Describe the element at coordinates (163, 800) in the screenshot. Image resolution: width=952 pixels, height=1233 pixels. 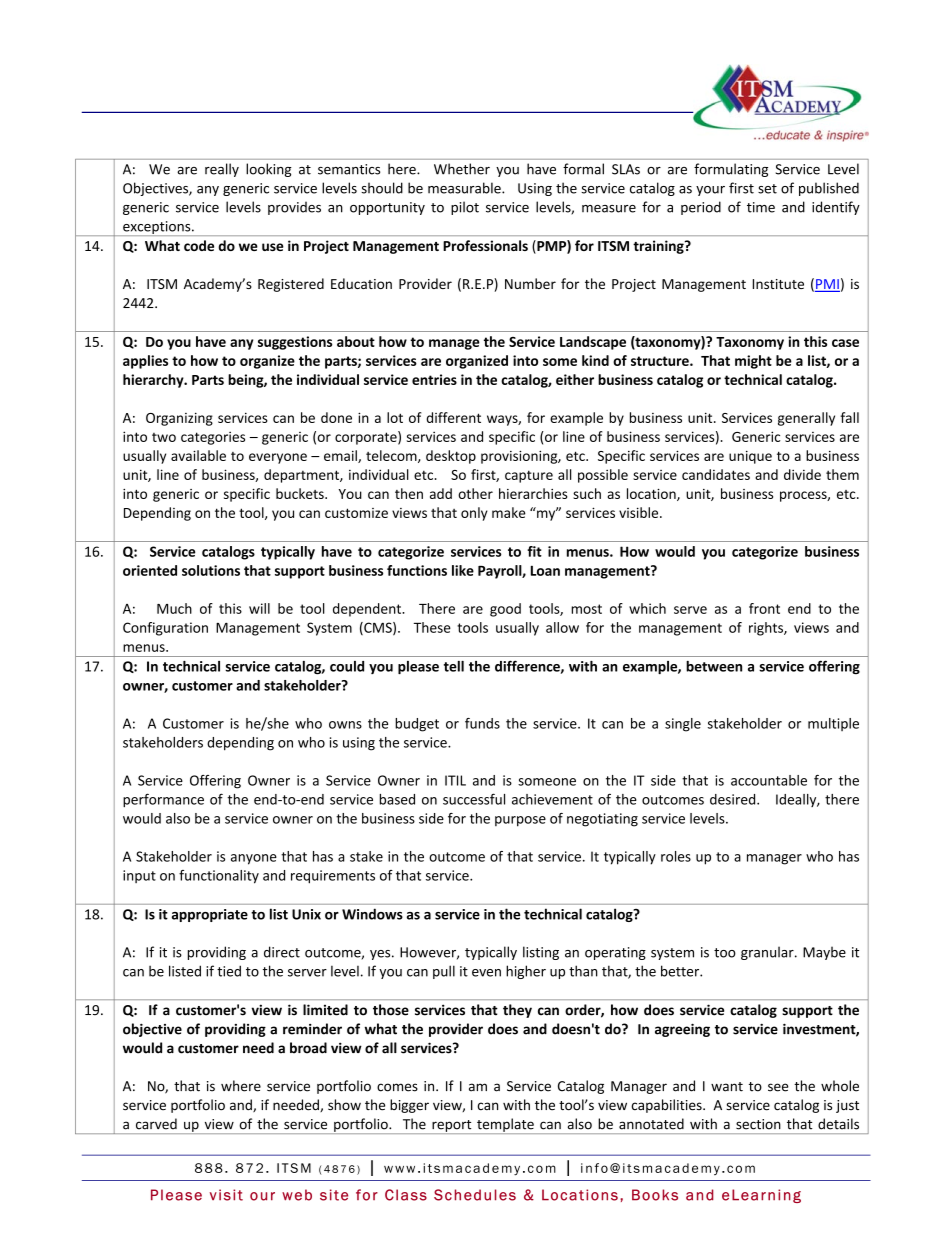
I see `performance` at that location.
